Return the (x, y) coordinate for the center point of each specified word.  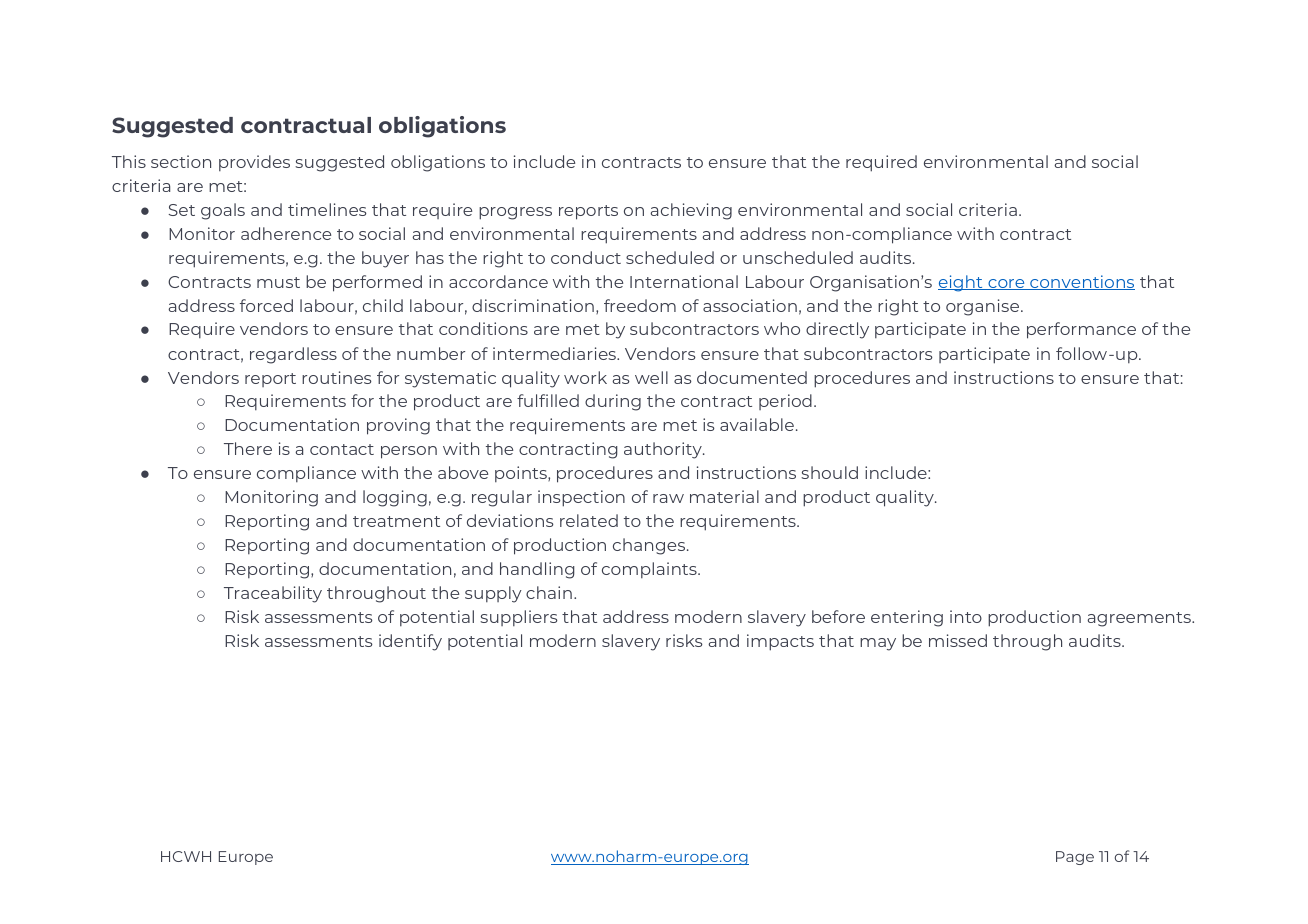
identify (410, 642)
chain (549, 592)
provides (254, 163)
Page (1075, 858)
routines (337, 377)
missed (958, 640)
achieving (691, 211)
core (1006, 284)
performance (1081, 330)
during (613, 402)
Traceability (273, 594)
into (966, 616)
